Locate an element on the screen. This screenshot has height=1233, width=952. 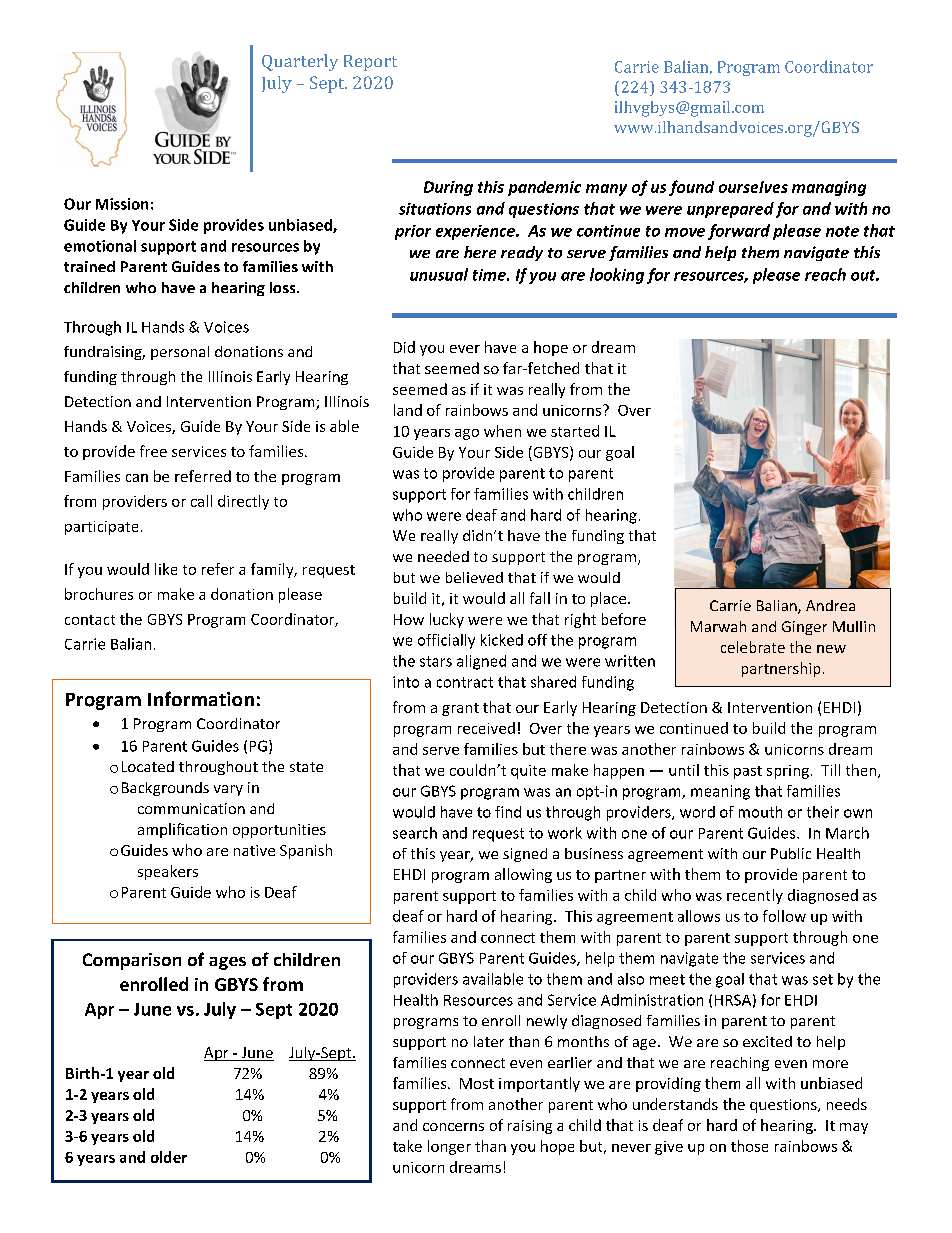
forward is located at coordinates (739, 232).
